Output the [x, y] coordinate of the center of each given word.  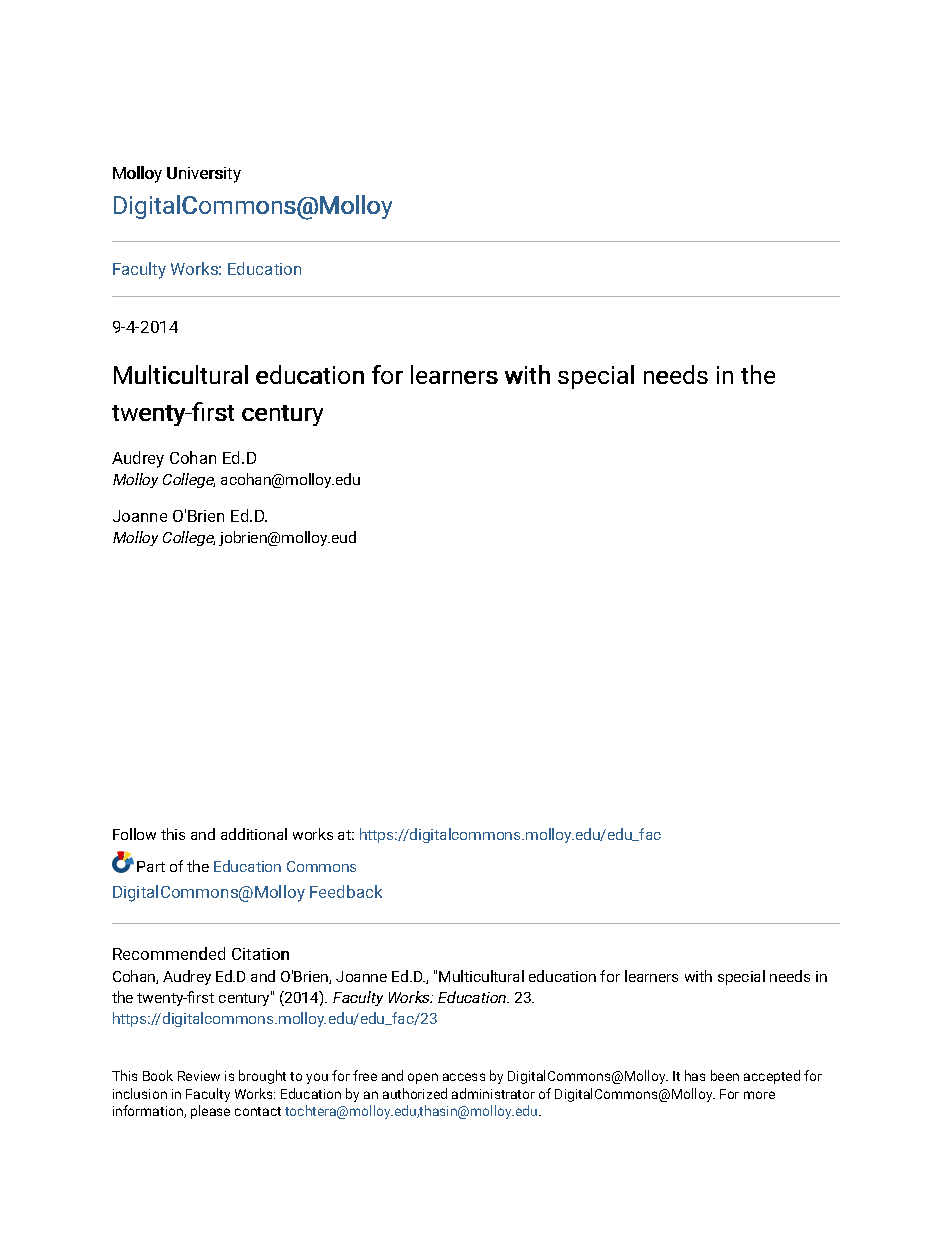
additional [254, 834]
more [759, 1095]
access [464, 1077]
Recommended [169, 953]
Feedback [346, 891]
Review [199, 1076]
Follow [134, 834]
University [204, 175]
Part [151, 866]
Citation [260, 954]
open [423, 1078]
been [725, 1075]
